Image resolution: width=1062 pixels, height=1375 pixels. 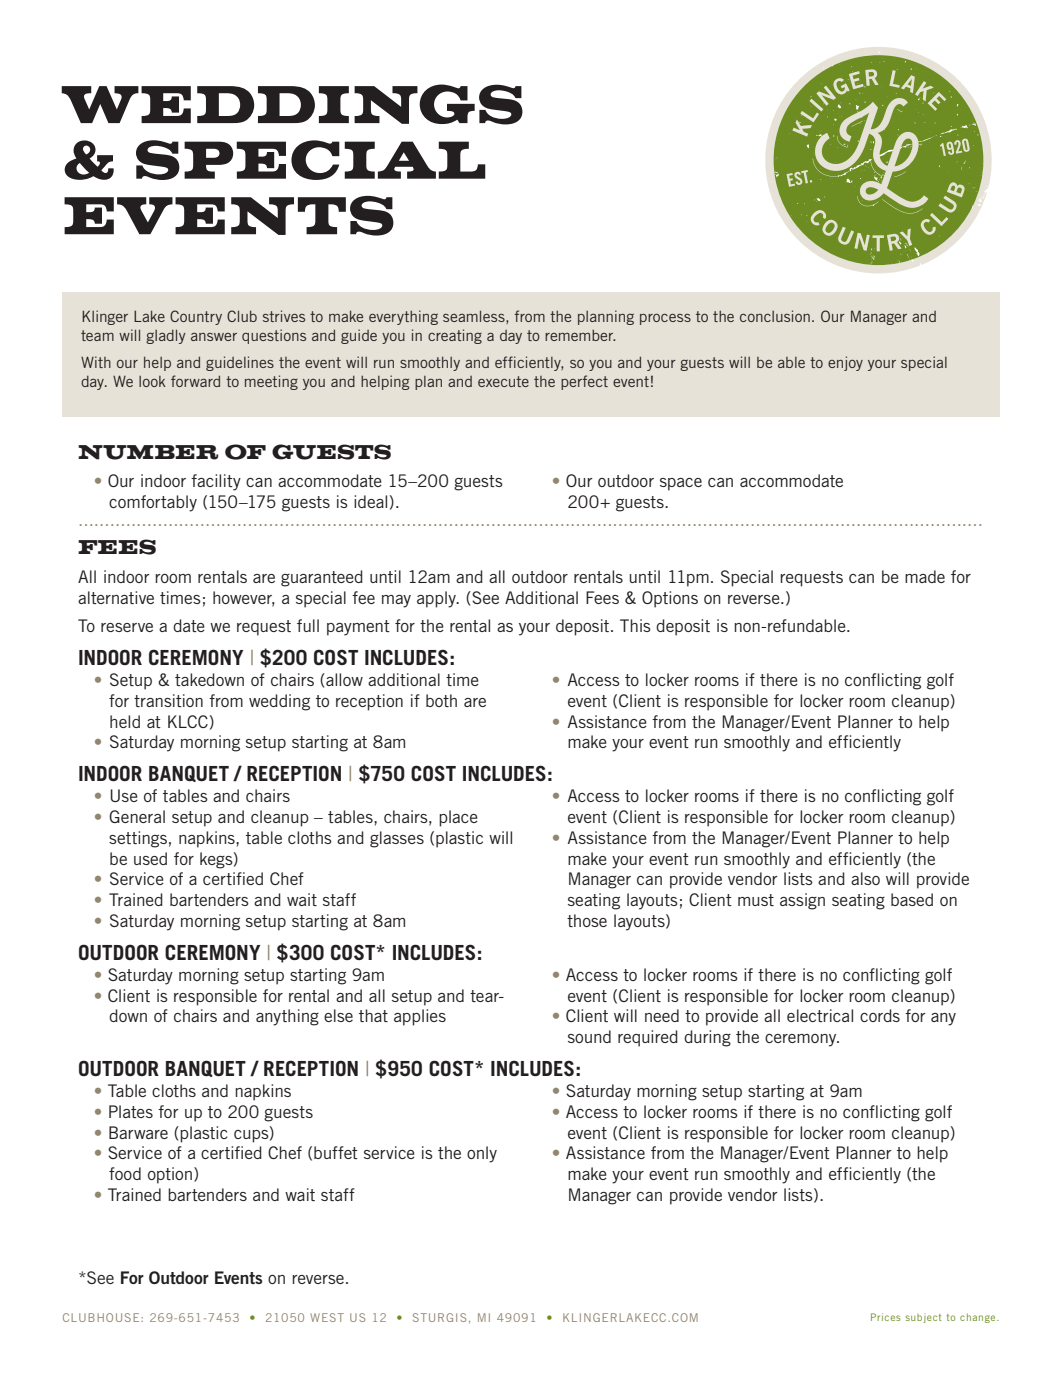 I want to click on Prices, so click(x=886, y=1317).
